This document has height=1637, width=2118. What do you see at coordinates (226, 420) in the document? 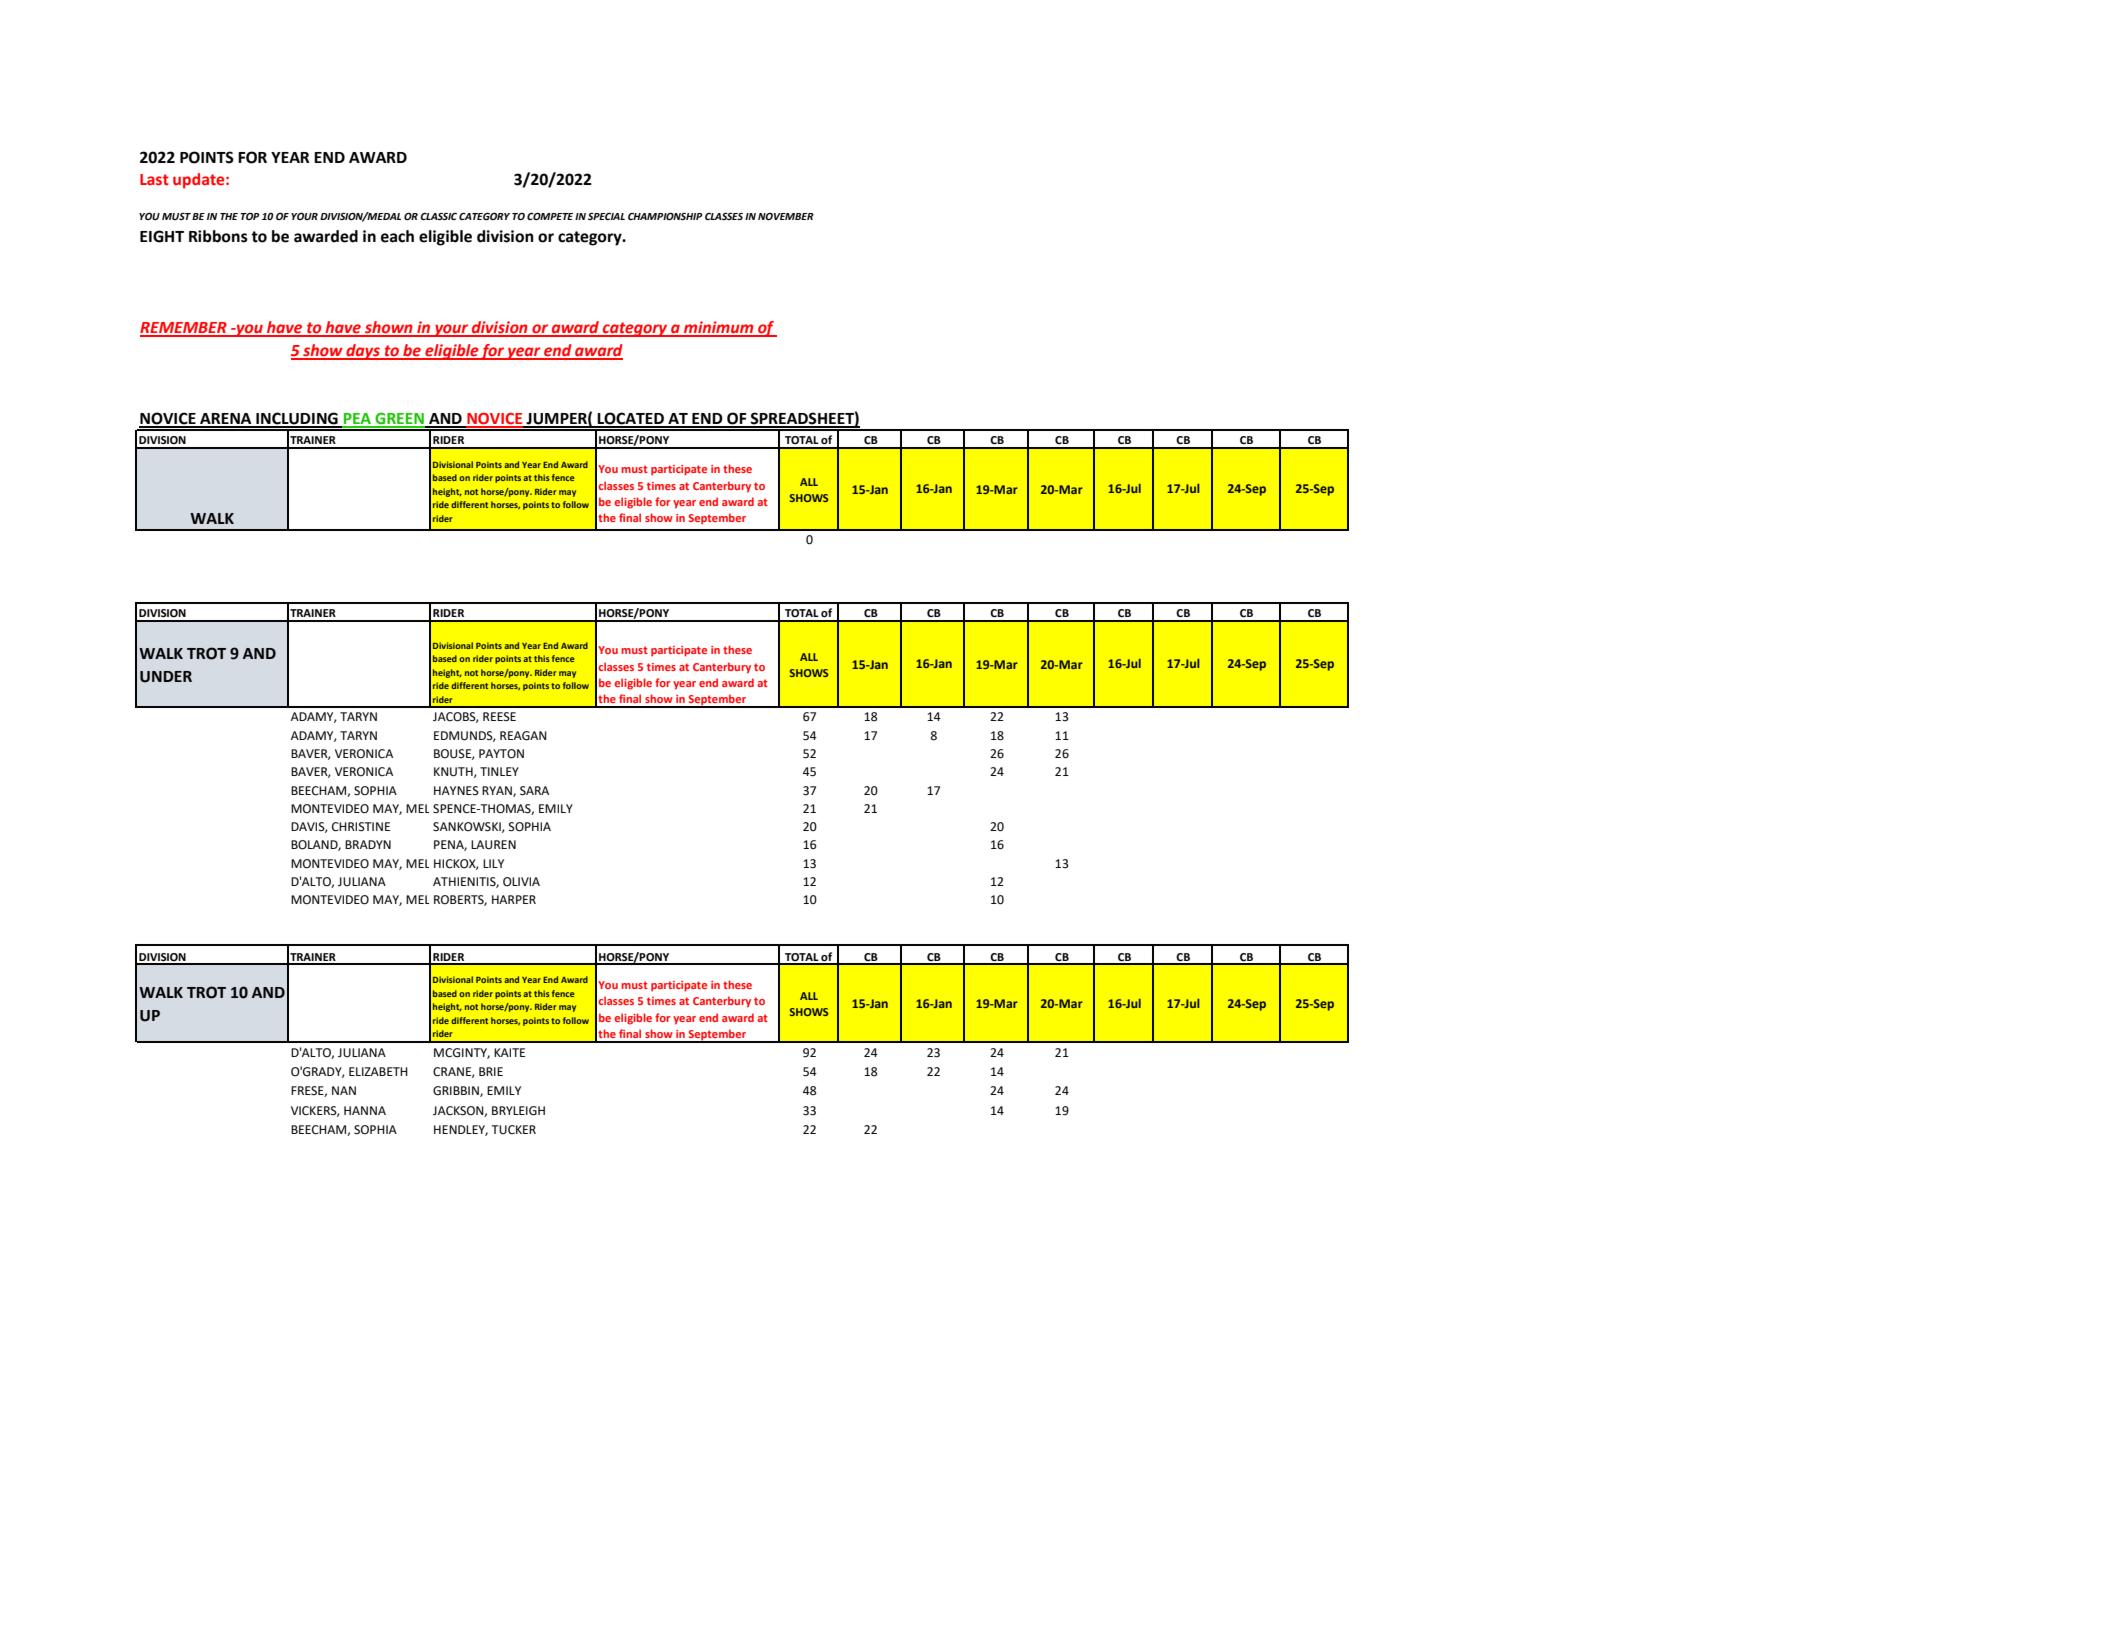
I see `ARENA` at bounding box center [226, 420].
